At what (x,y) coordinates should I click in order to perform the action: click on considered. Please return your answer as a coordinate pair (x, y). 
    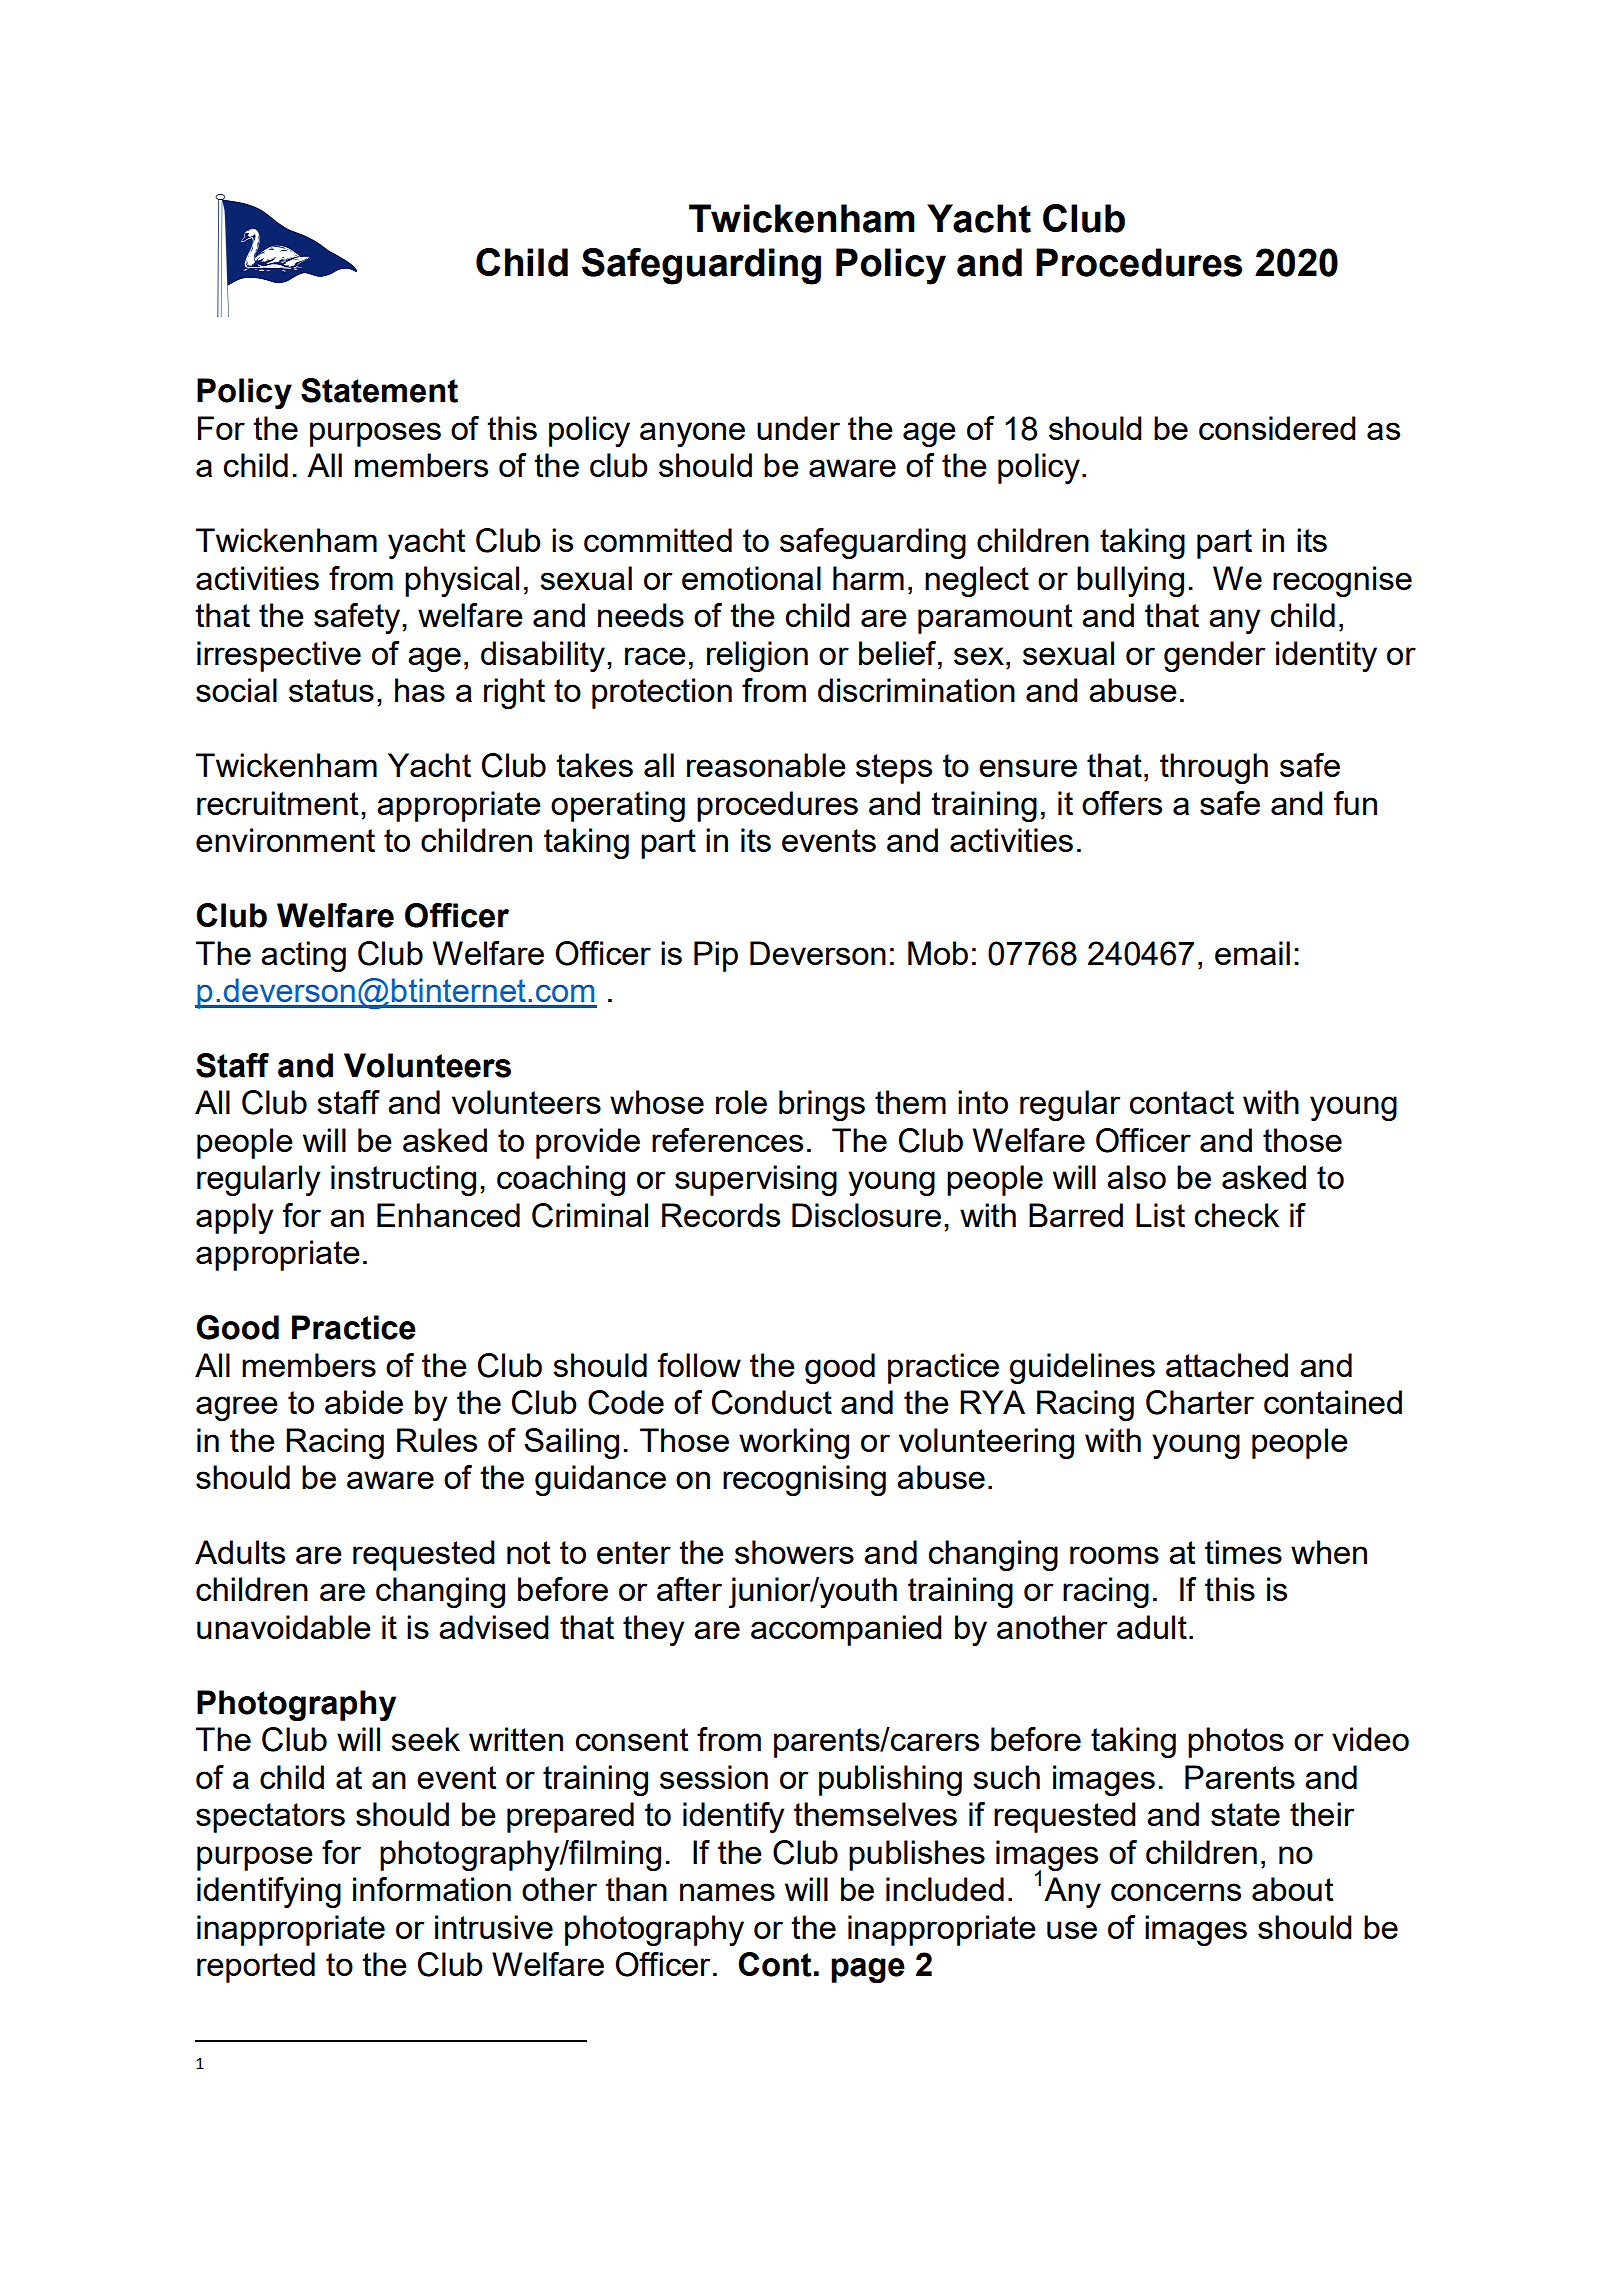
    Looking at the image, I should click on (1277, 428).
